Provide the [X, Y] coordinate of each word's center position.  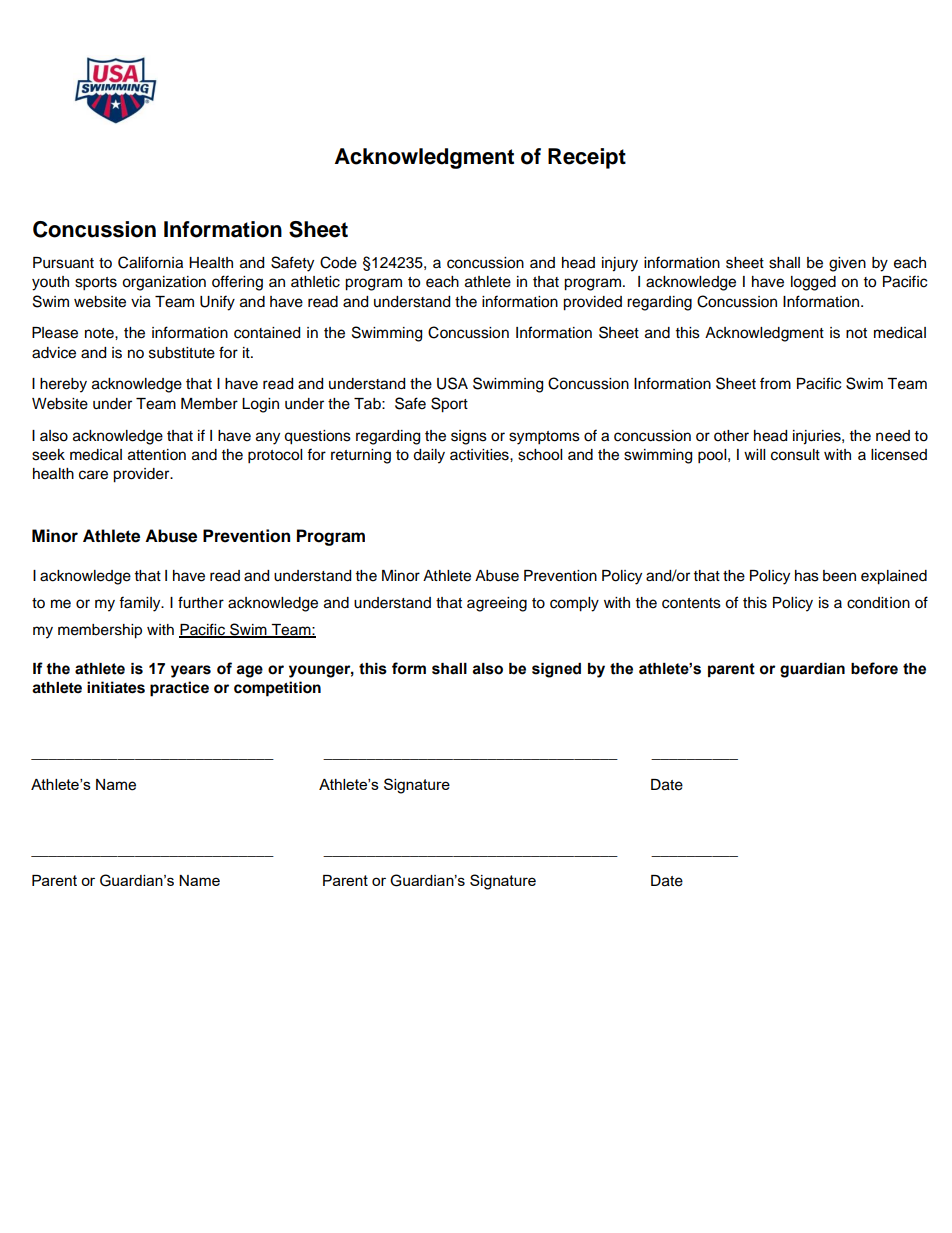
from [775, 383]
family [141, 604]
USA [452, 383]
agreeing [497, 604]
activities [480, 455]
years [191, 671]
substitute [182, 353]
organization [164, 283]
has [807, 576]
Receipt [587, 158]
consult [795, 455]
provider [142, 475]
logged [813, 283]
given [847, 264]
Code [338, 262]
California [150, 262]
